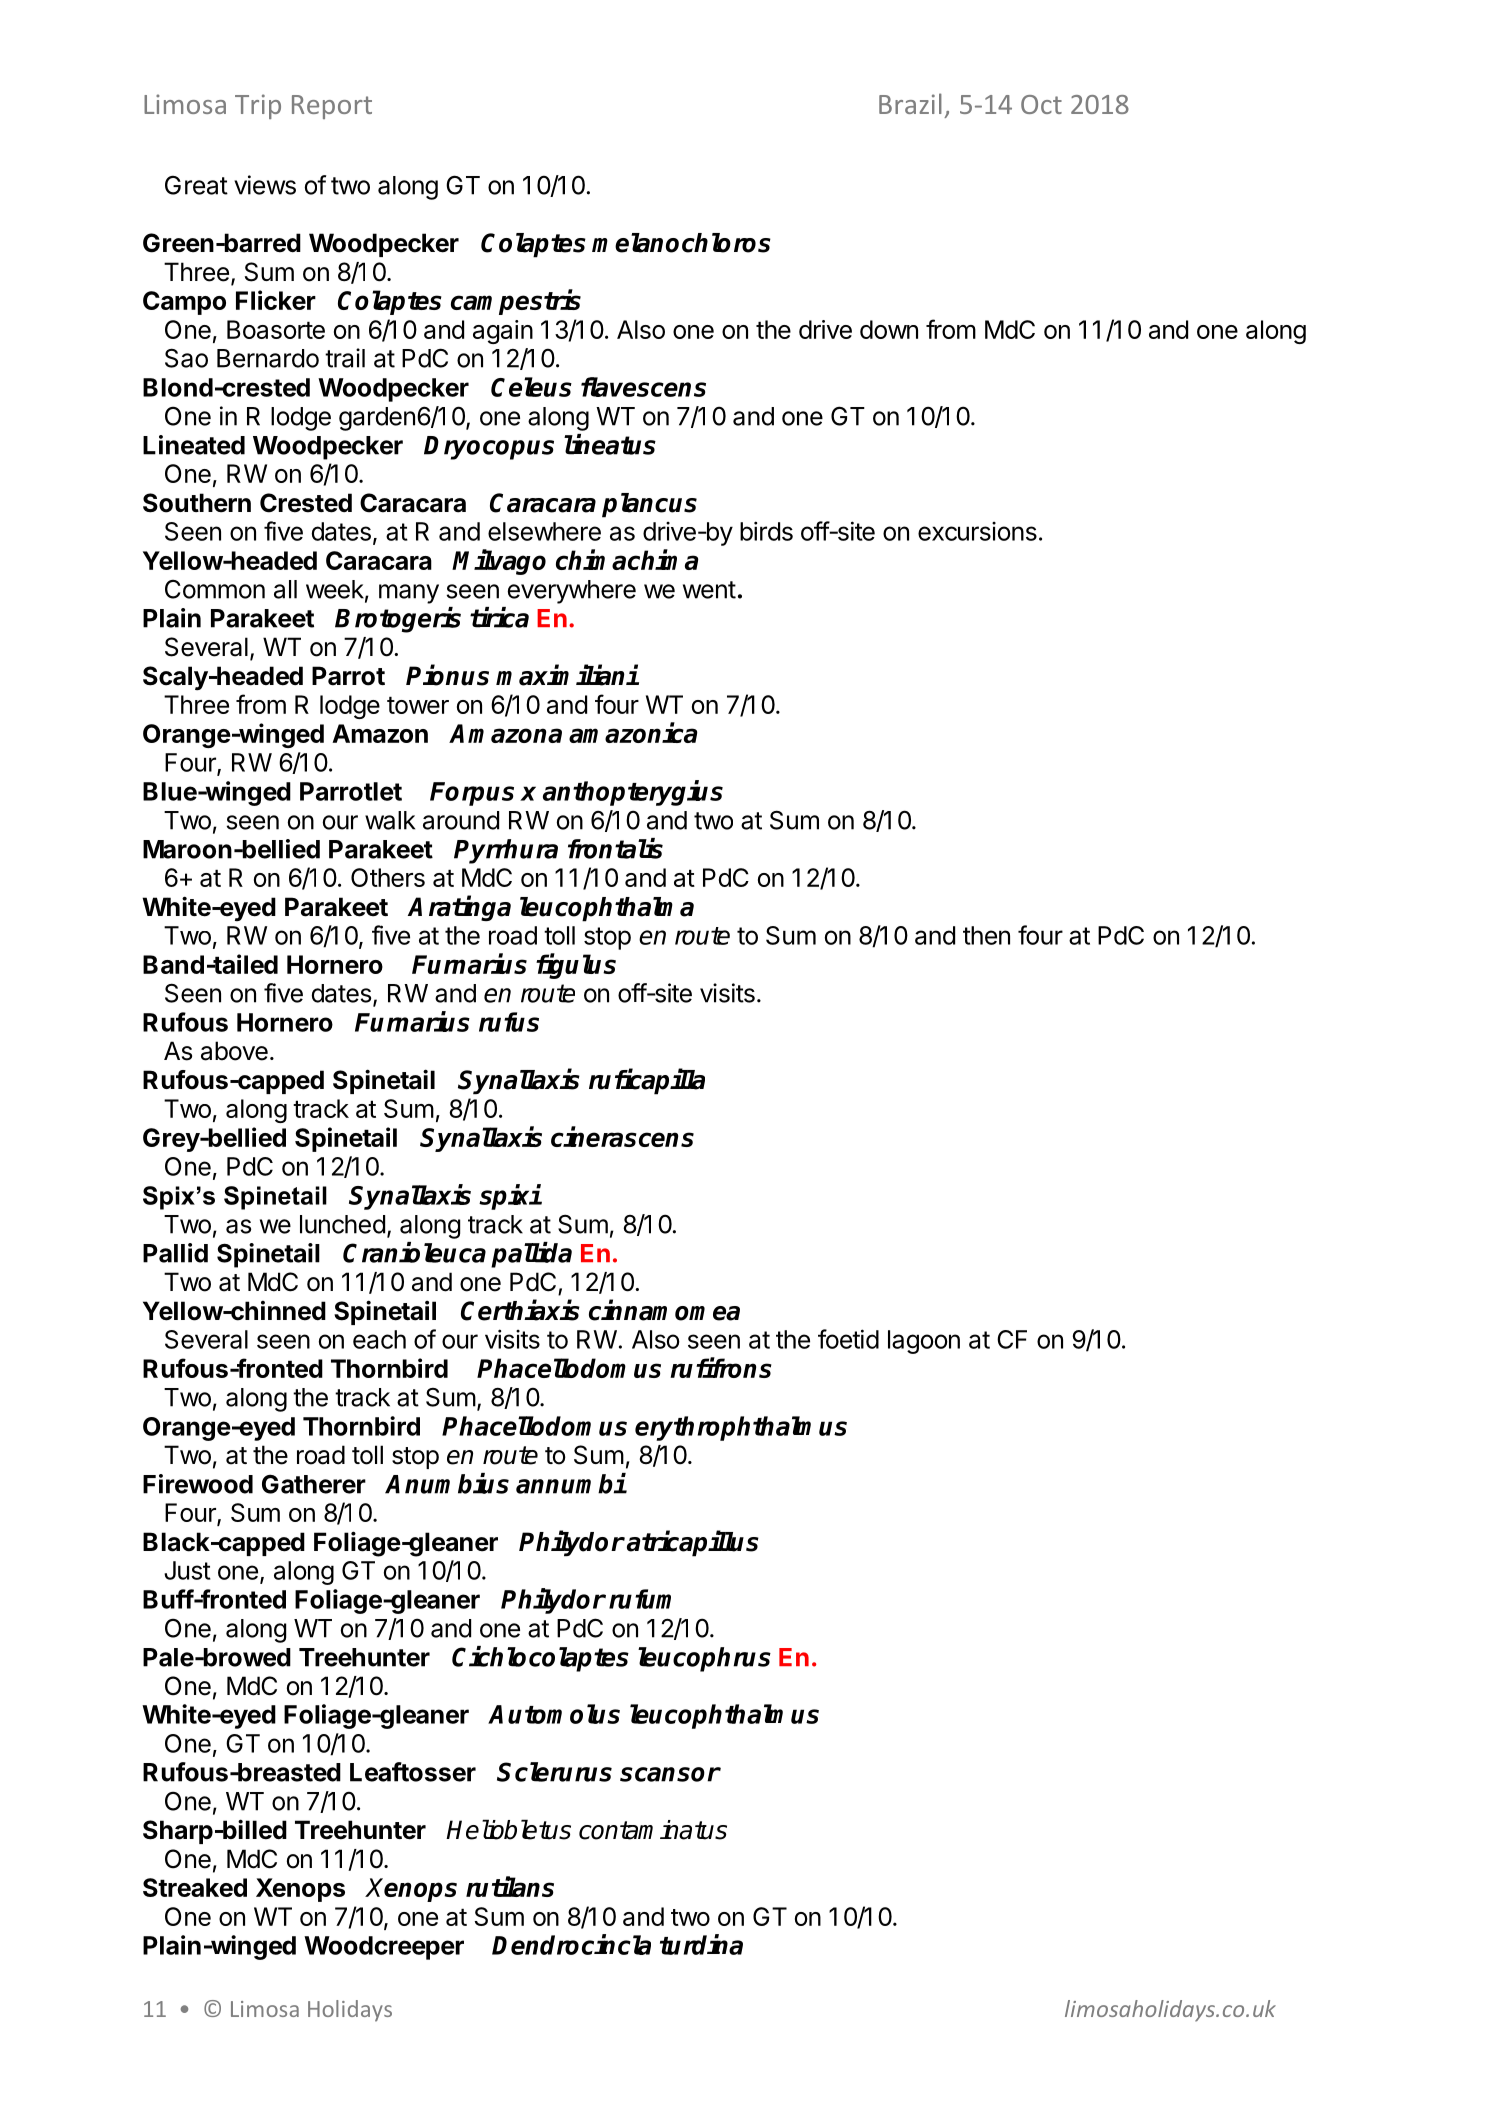 The image size is (1493, 2112). Describe the element at coordinates (265, 185) in the image. I see `views` at that location.
